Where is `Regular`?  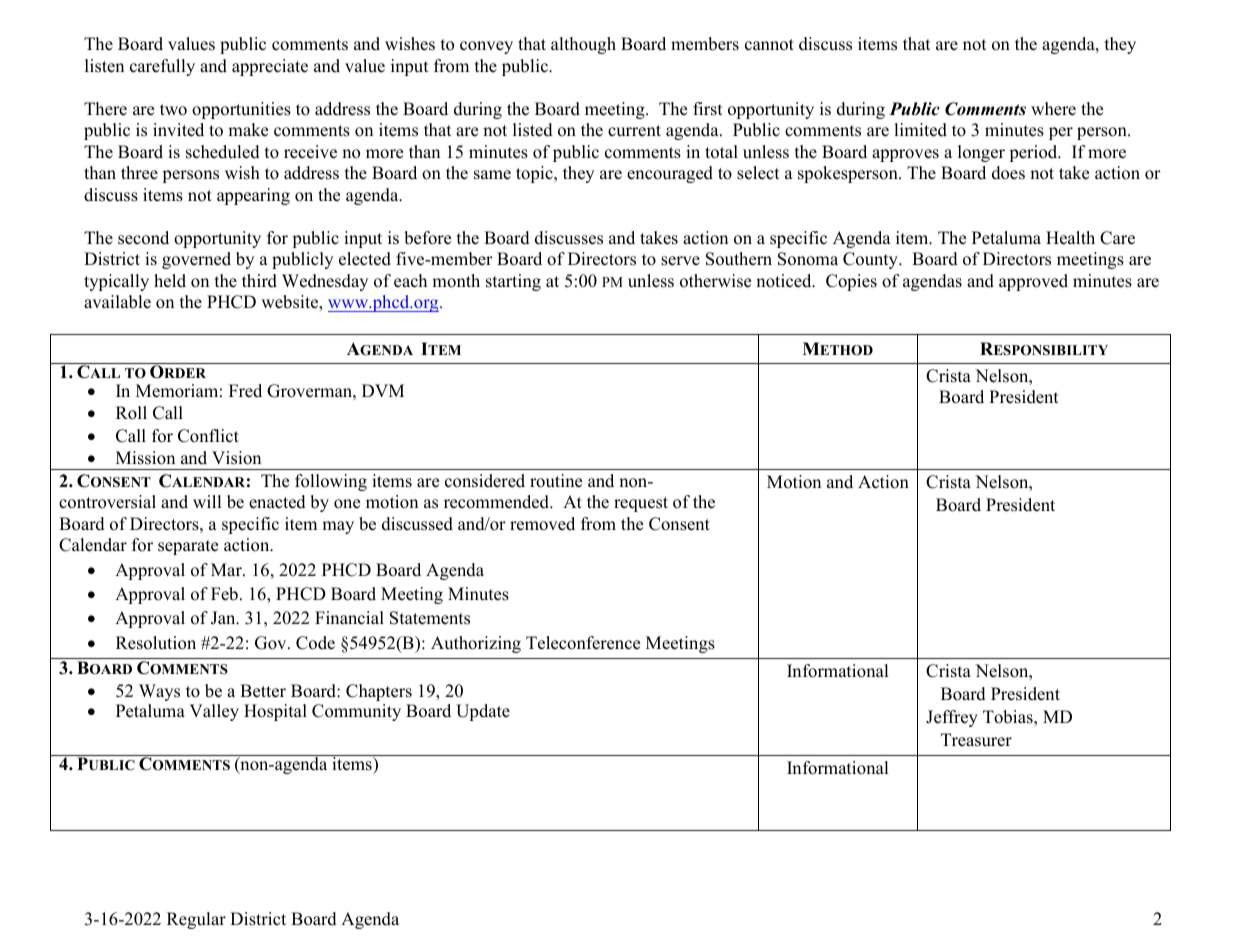 Regular is located at coordinates (196, 920).
